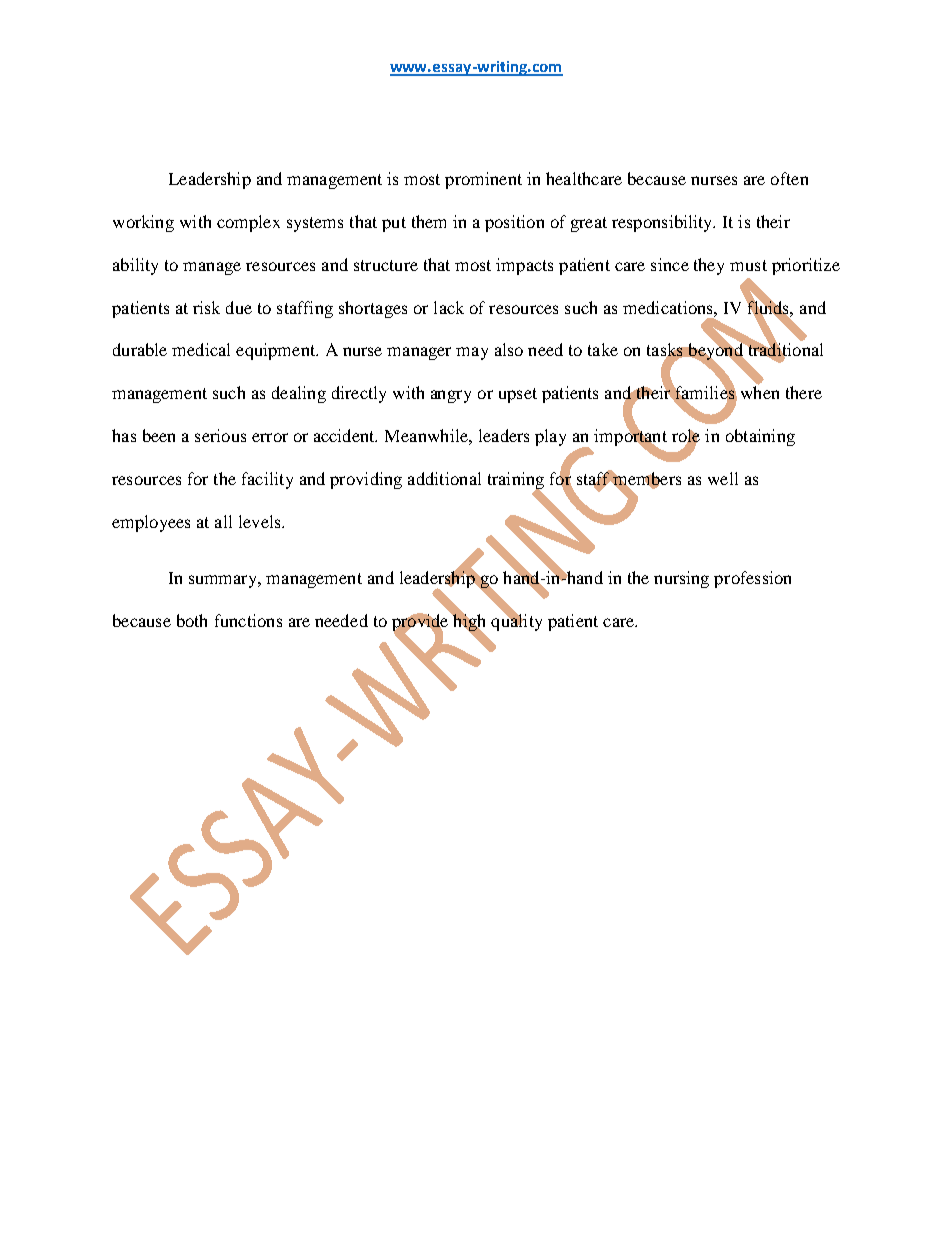 This page has width=952, height=1233. Describe the element at coordinates (723, 478) in the page. I see `well` at that location.
